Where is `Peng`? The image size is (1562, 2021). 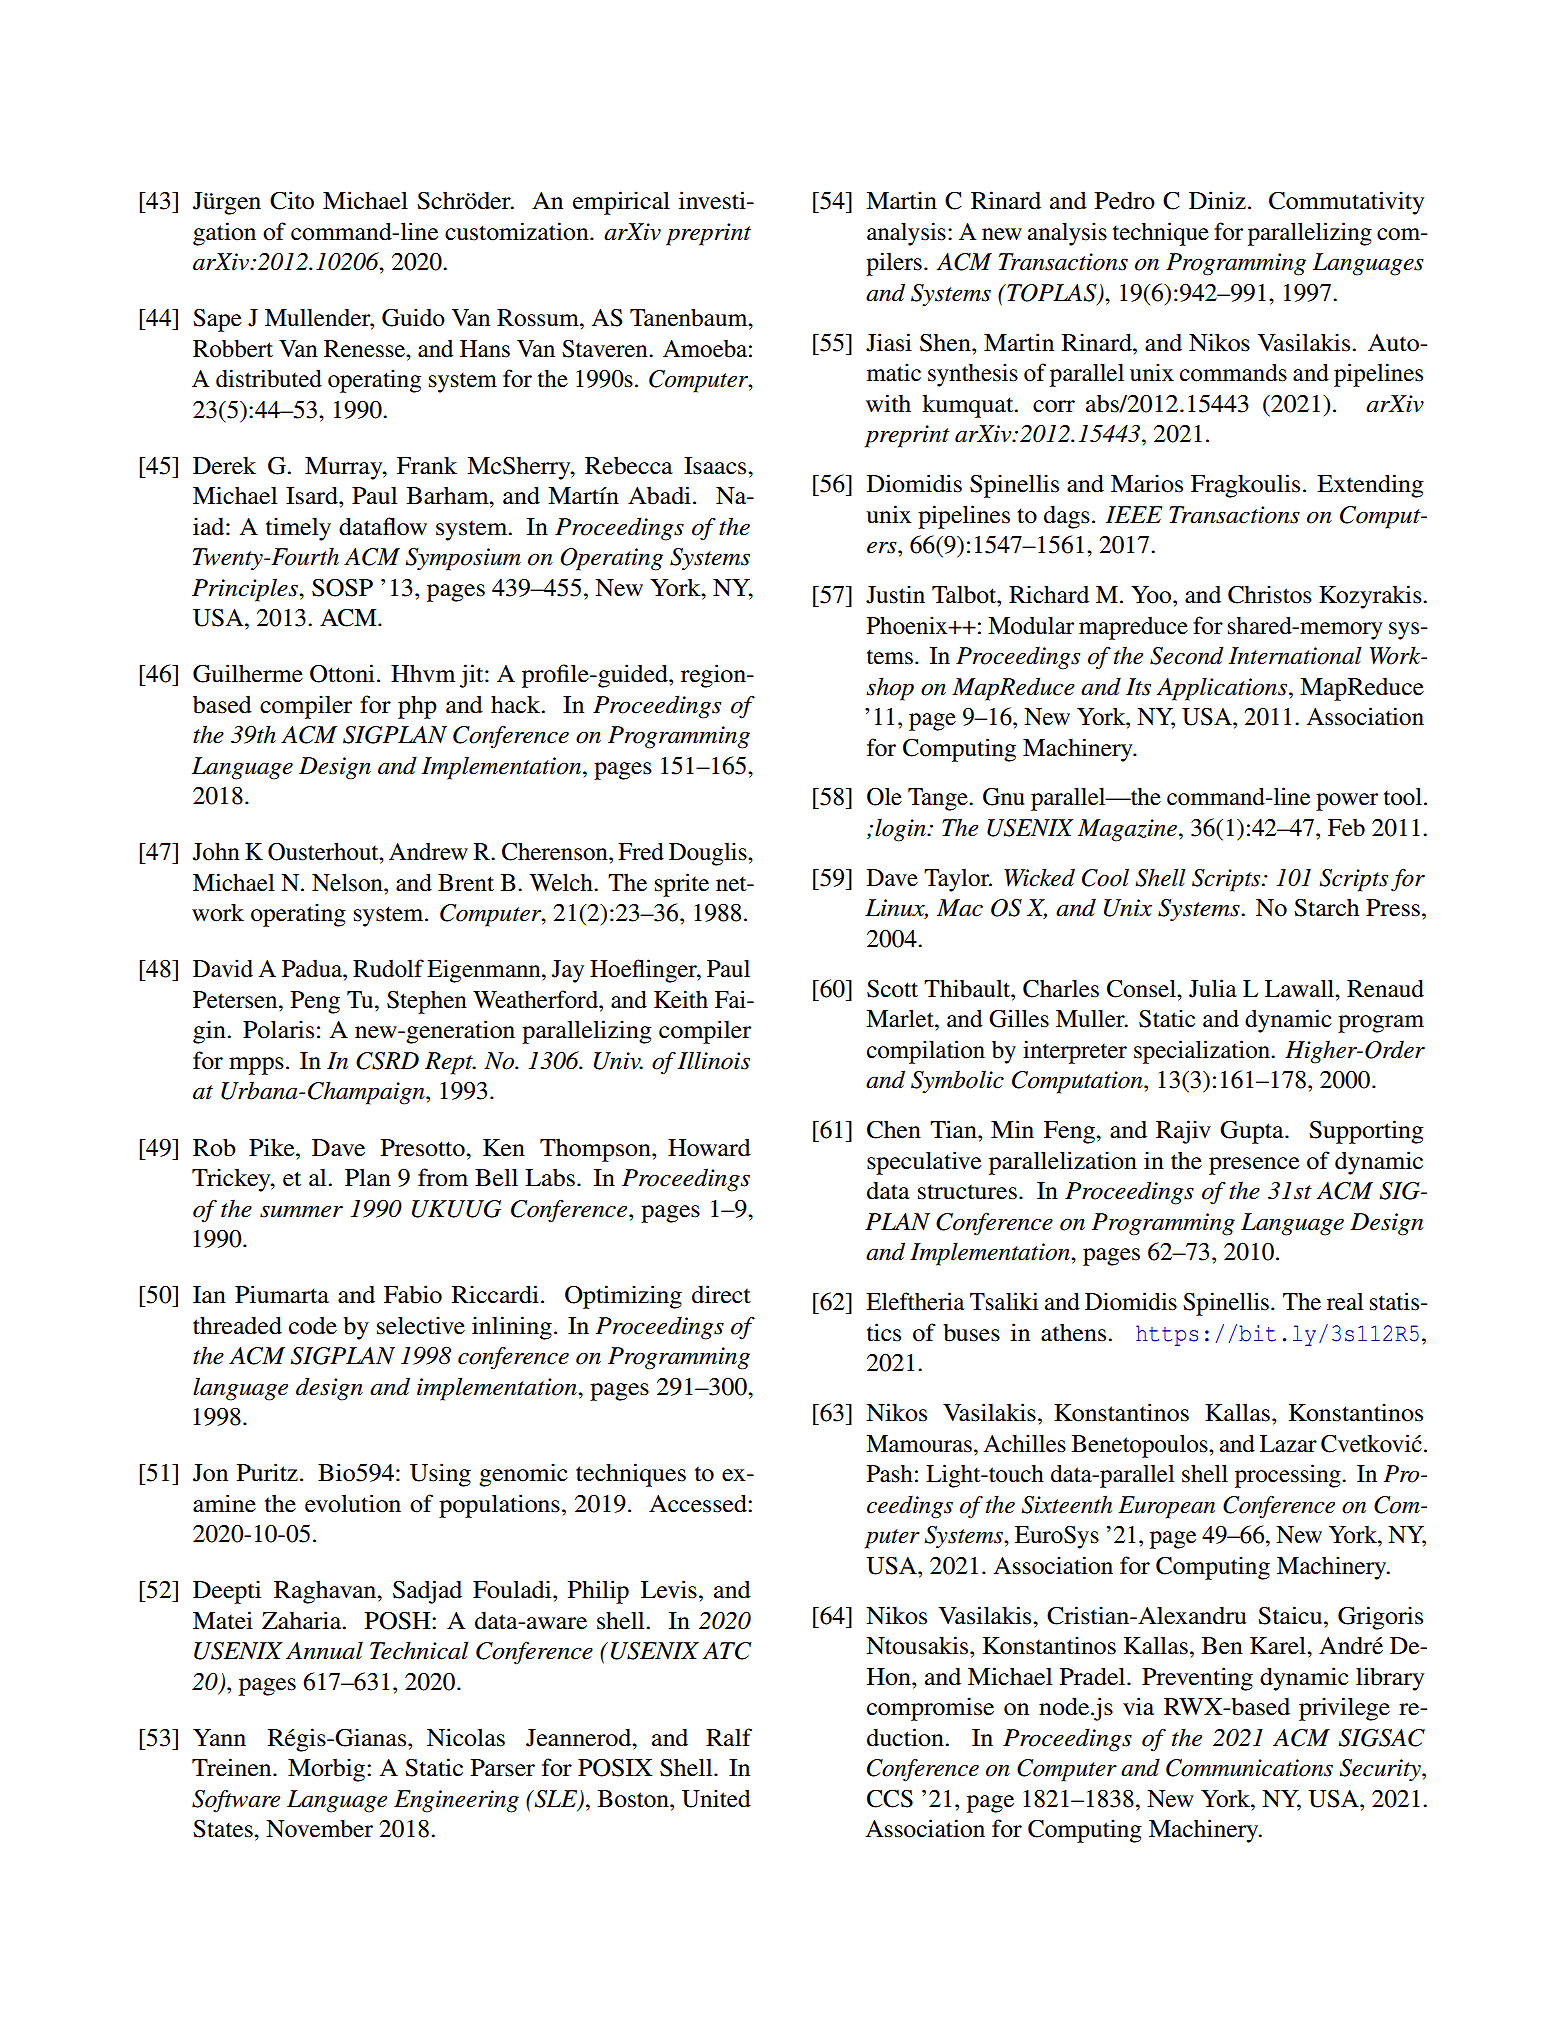 Peng is located at coordinates (315, 1002).
